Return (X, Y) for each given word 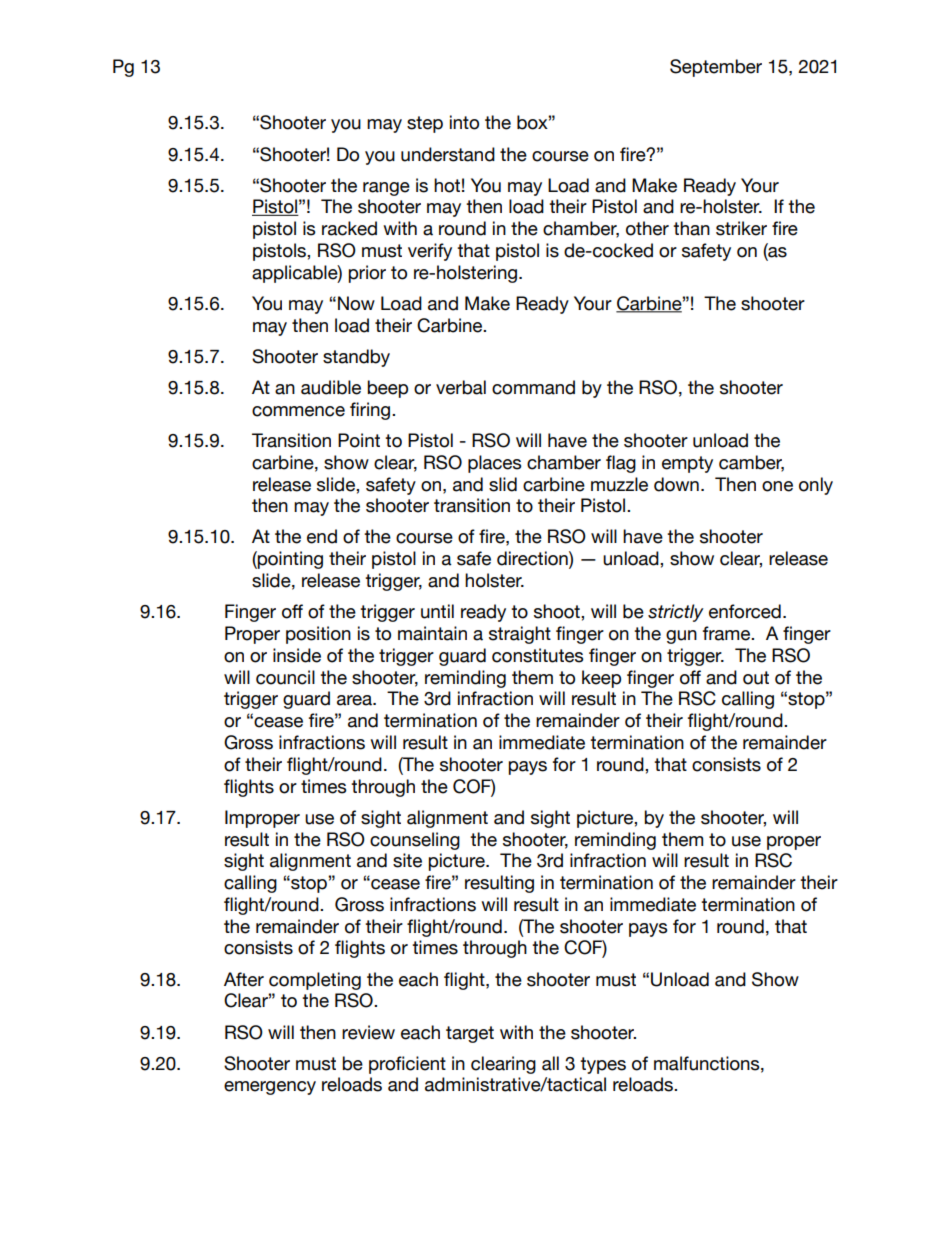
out (756, 678)
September (716, 68)
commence (298, 411)
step (425, 124)
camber (751, 463)
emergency (270, 1088)
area (355, 700)
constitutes (537, 655)
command (533, 387)
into (464, 122)
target (470, 1034)
